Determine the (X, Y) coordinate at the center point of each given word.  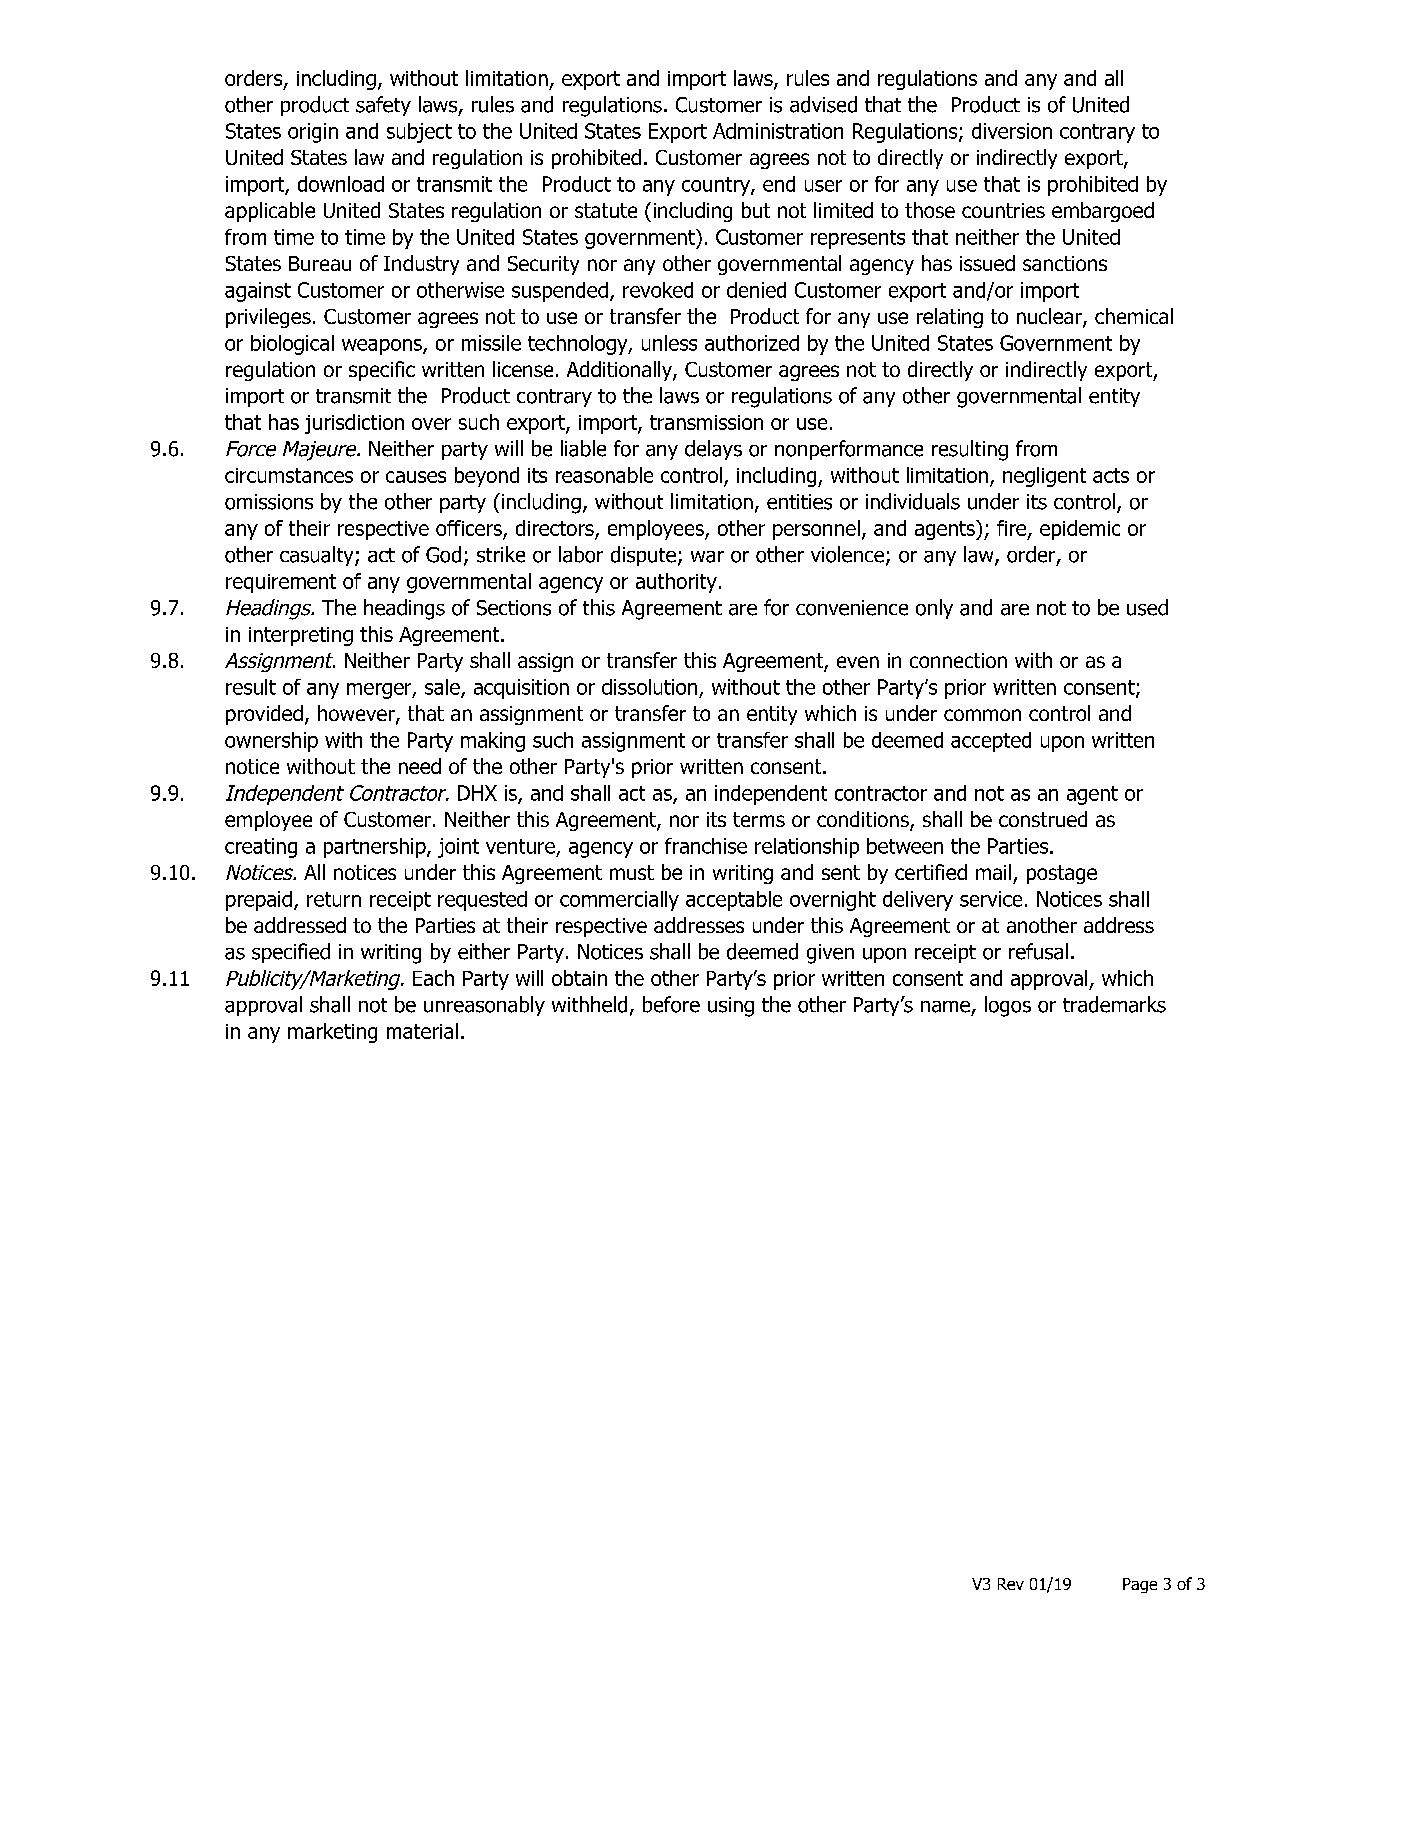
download (341, 184)
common (982, 715)
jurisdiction (354, 424)
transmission (706, 422)
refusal (1038, 951)
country (717, 186)
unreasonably (484, 1006)
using (731, 1007)
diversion (1012, 131)
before (671, 1004)
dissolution (649, 687)
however (357, 714)
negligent (1044, 477)
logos (1008, 1006)
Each (433, 978)
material (422, 1031)
